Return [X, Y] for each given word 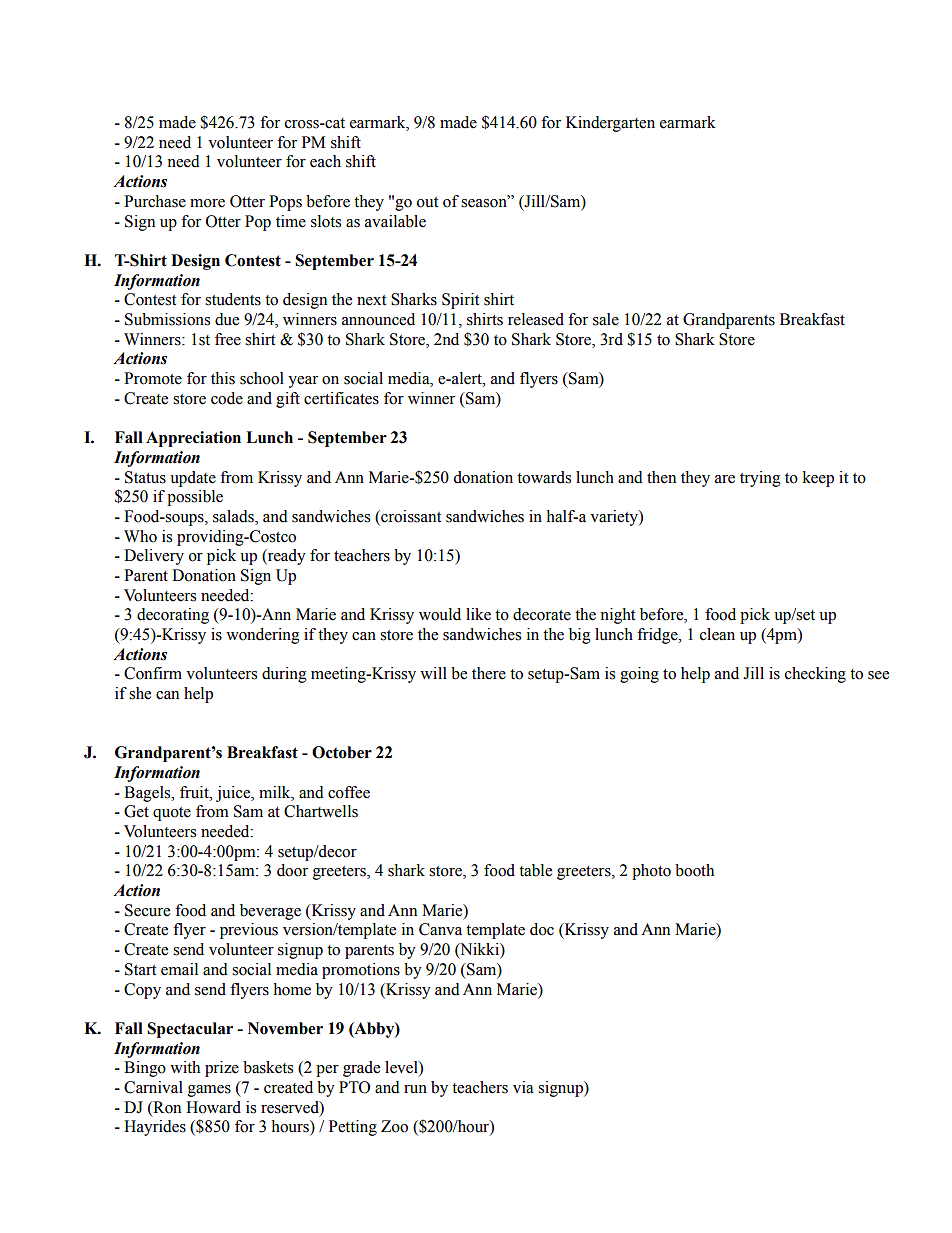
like [478, 614]
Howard [213, 1107]
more [207, 203]
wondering [263, 636]
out [427, 202]
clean [717, 634]
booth [694, 870]
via [523, 1087]
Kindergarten [610, 124]
